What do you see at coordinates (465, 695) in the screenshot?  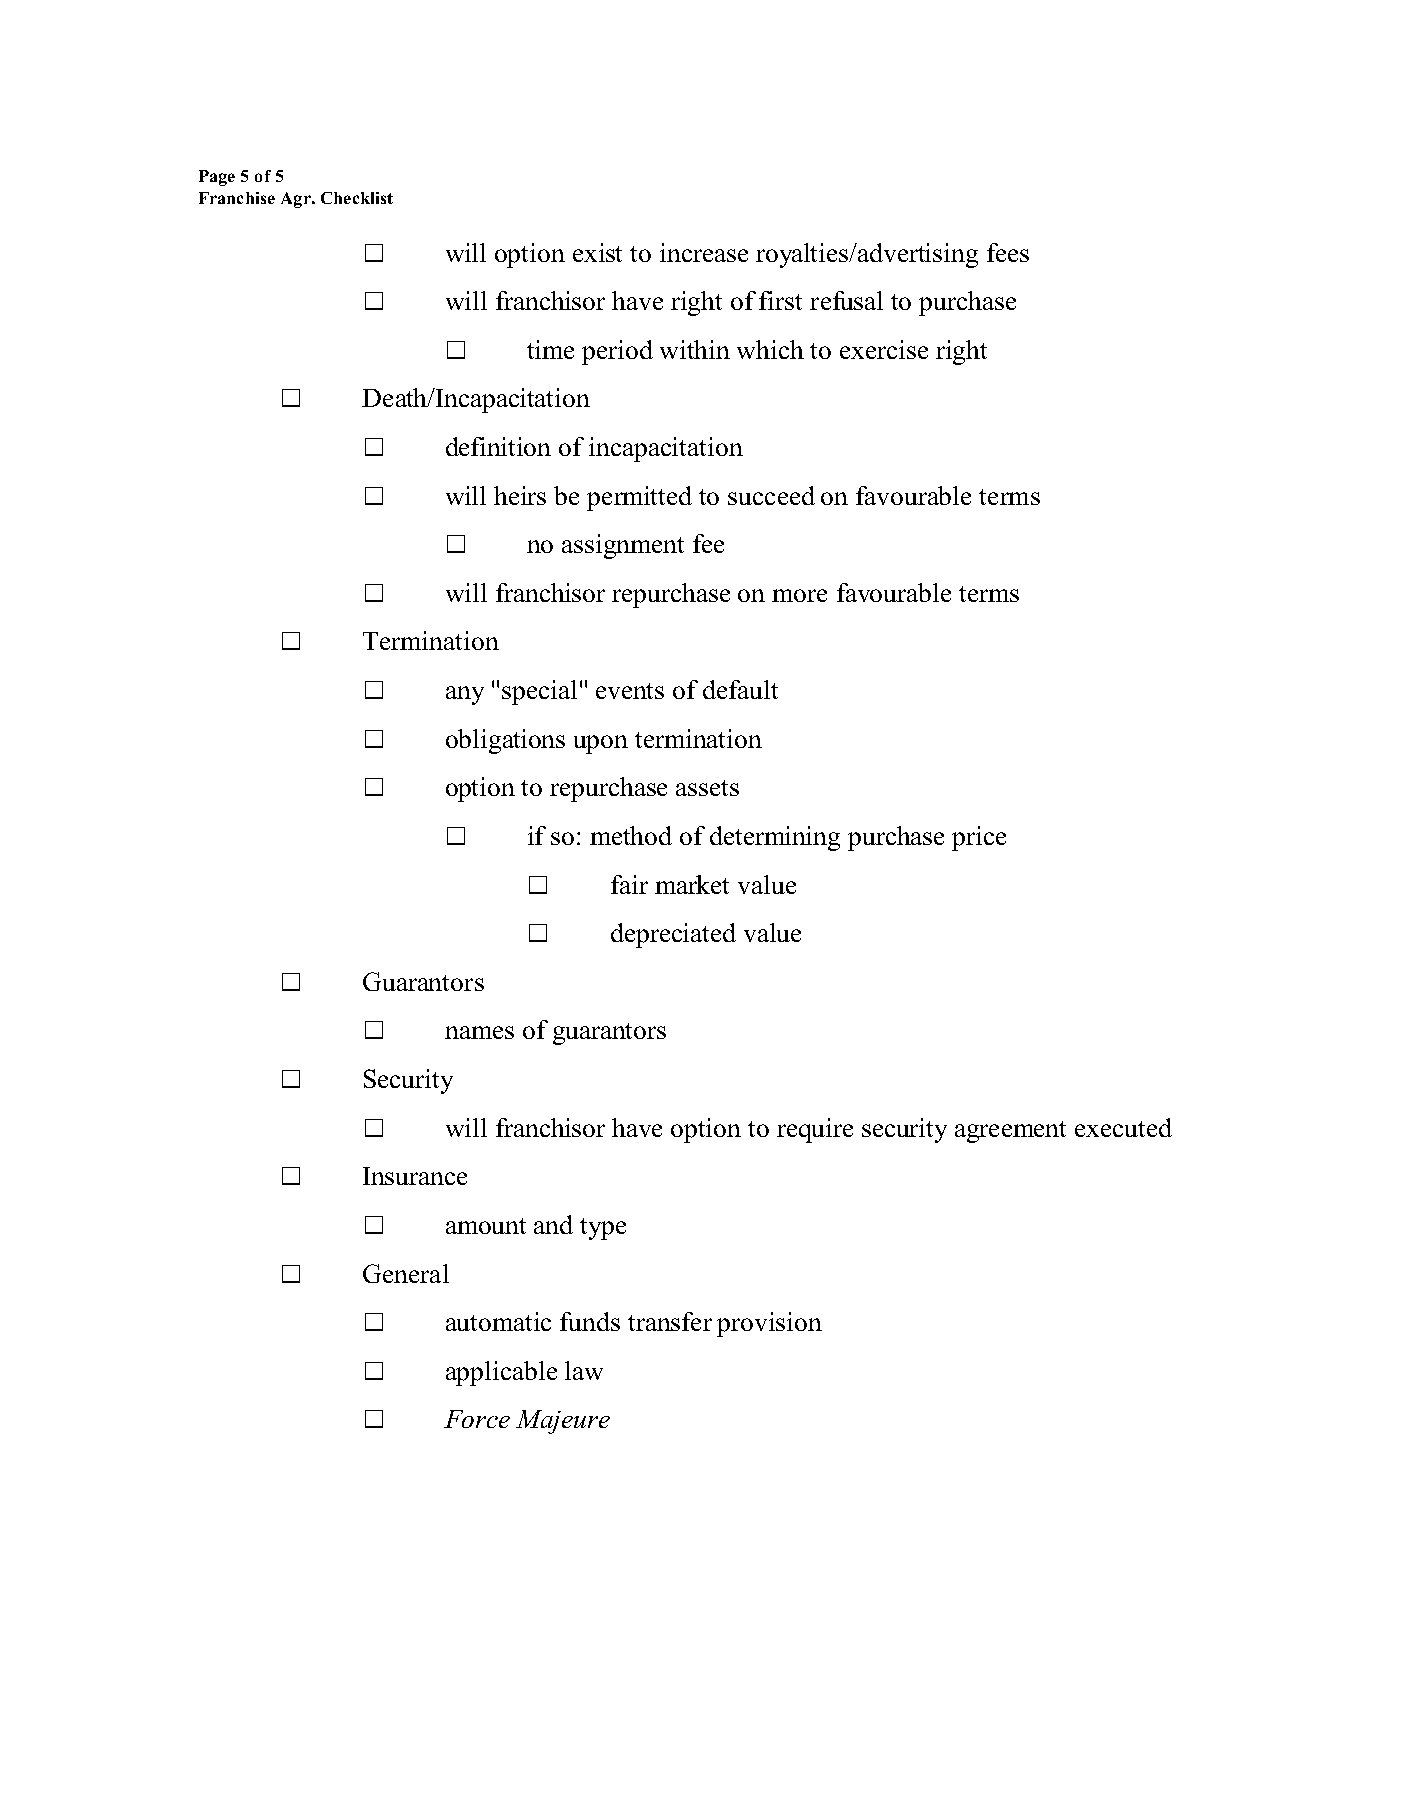 I see `any` at bounding box center [465, 695].
